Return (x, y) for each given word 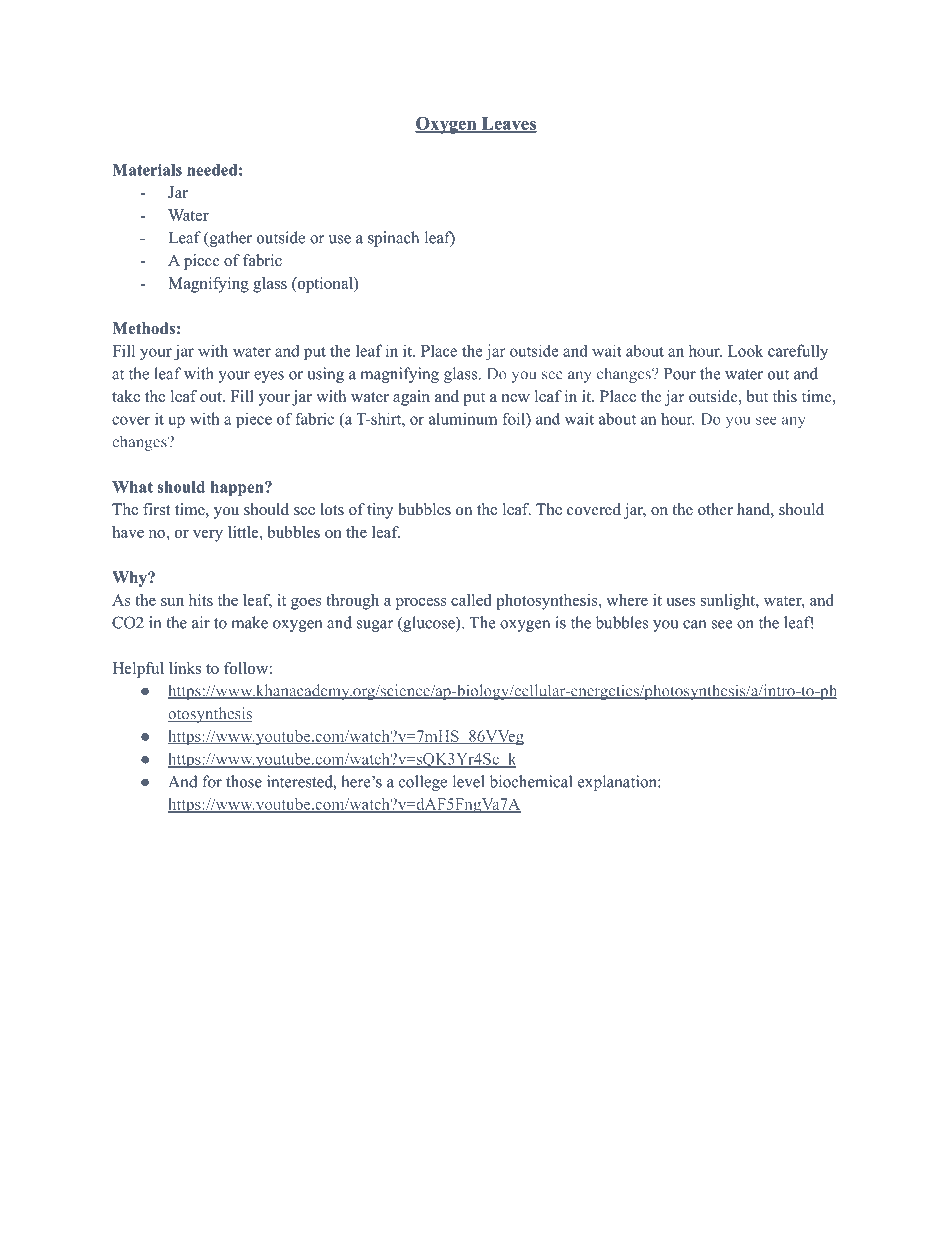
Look (746, 350)
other (715, 509)
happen (238, 488)
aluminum (463, 418)
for (212, 781)
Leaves (508, 124)
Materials (147, 170)
